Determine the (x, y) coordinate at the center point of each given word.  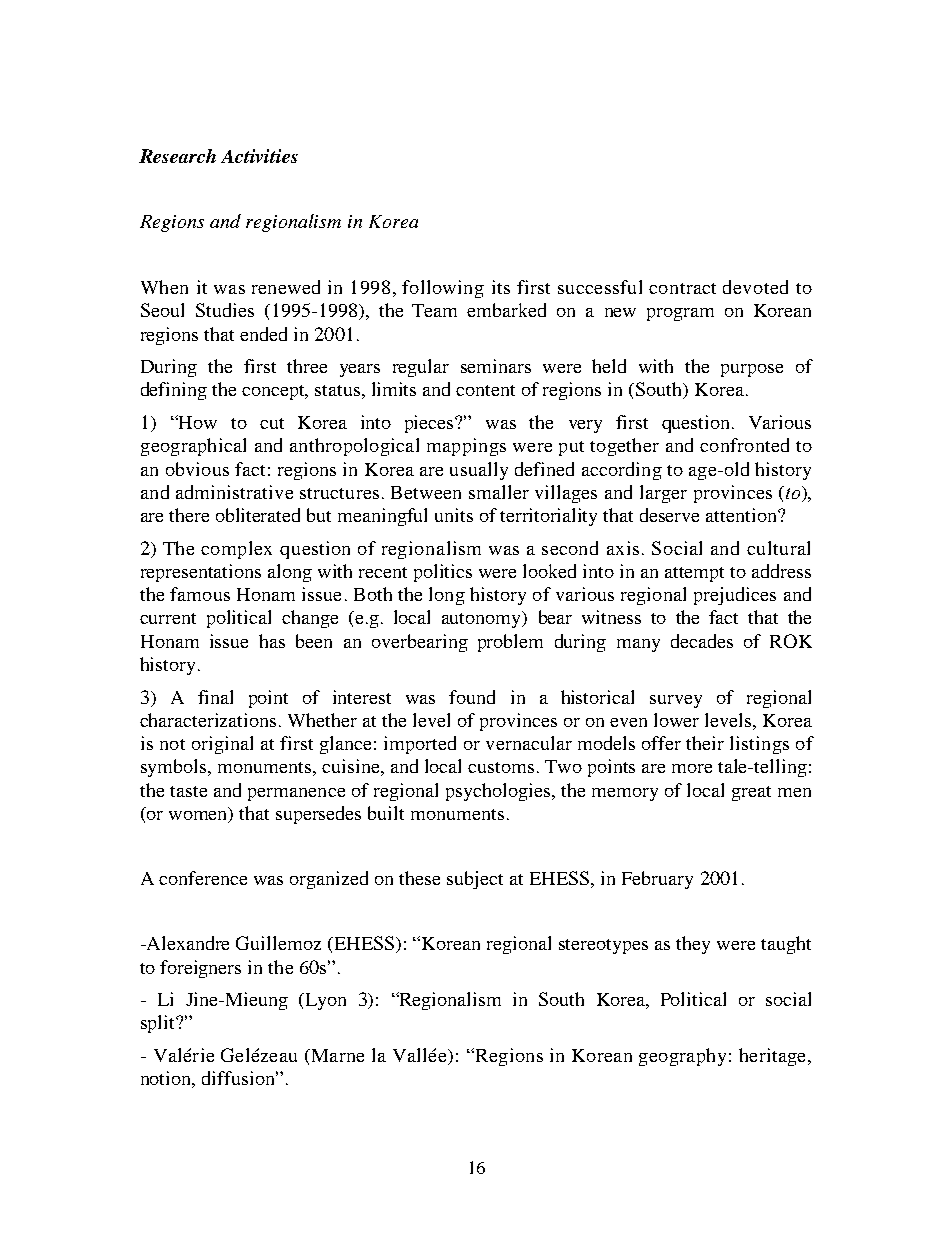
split (159, 1024)
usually (479, 471)
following (443, 289)
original (222, 745)
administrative (234, 492)
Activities (259, 156)
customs (501, 767)
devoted (755, 287)
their (705, 743)
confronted (744, 445)
